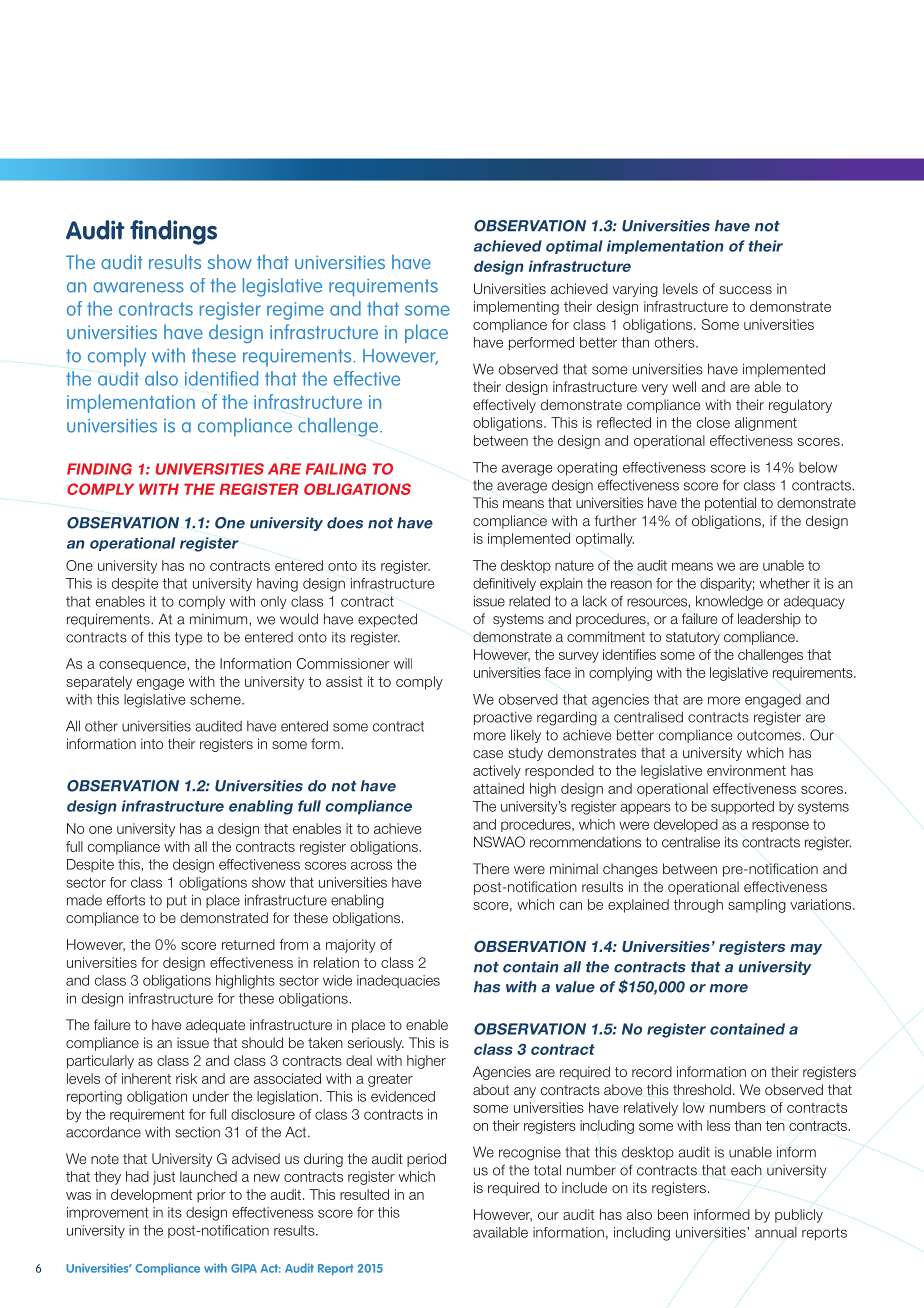 Image resolution: width=924 pixels, height=1308 pixels. I want to click on potential, so click(730, 504).
